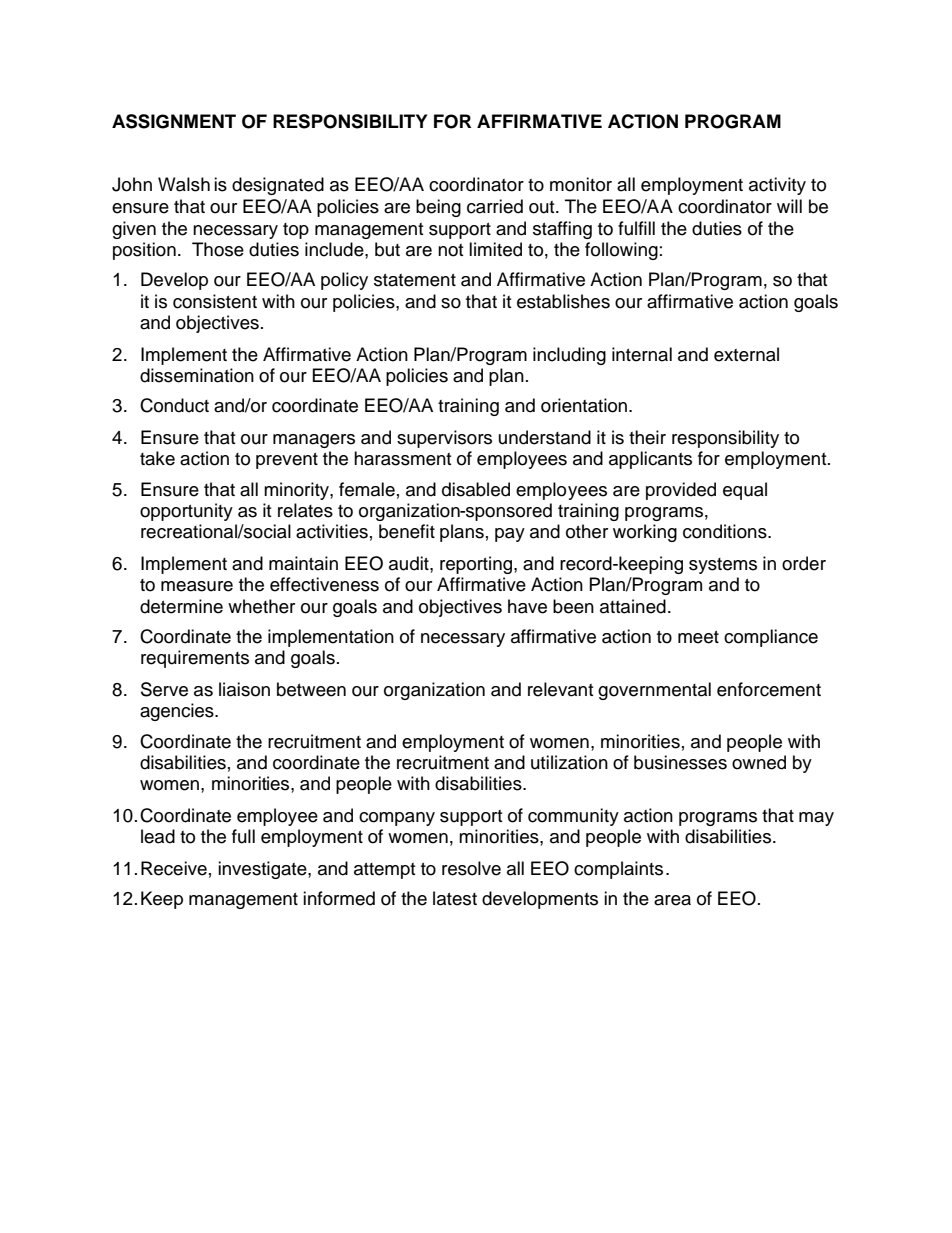 The image size is (952, 1233). I want to click on resolve, so click(471, 868).
